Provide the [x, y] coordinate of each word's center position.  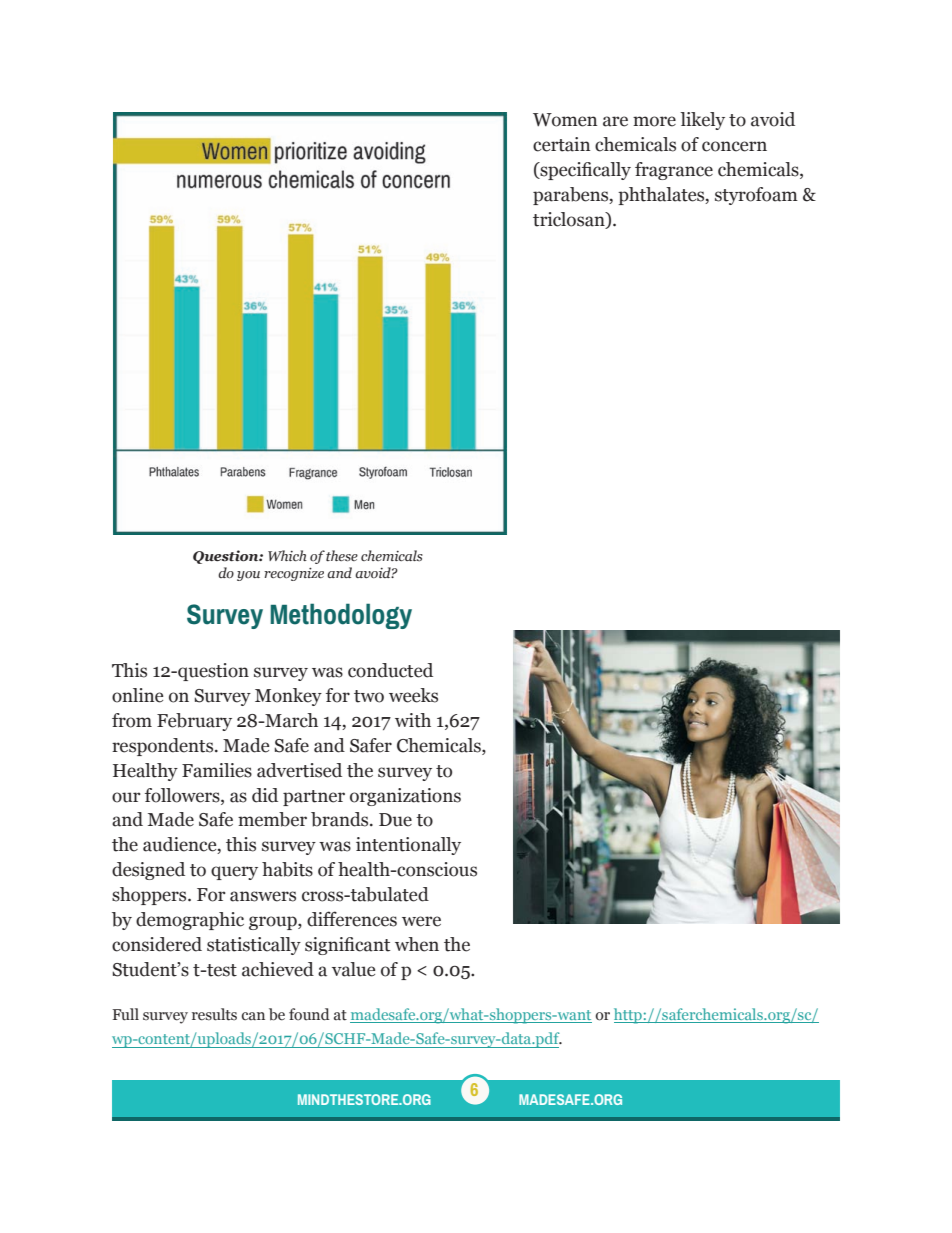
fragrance [674, 171]
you [248, 576]
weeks [413, 695]
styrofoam [756, 196]
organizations [405, 797]
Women [565, 120]
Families [217, 770]
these [342, 556]
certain [561, 144]
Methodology [341, 616]
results [214, 1014]
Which [287, 555]
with [413, 720]
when [417, 944]
